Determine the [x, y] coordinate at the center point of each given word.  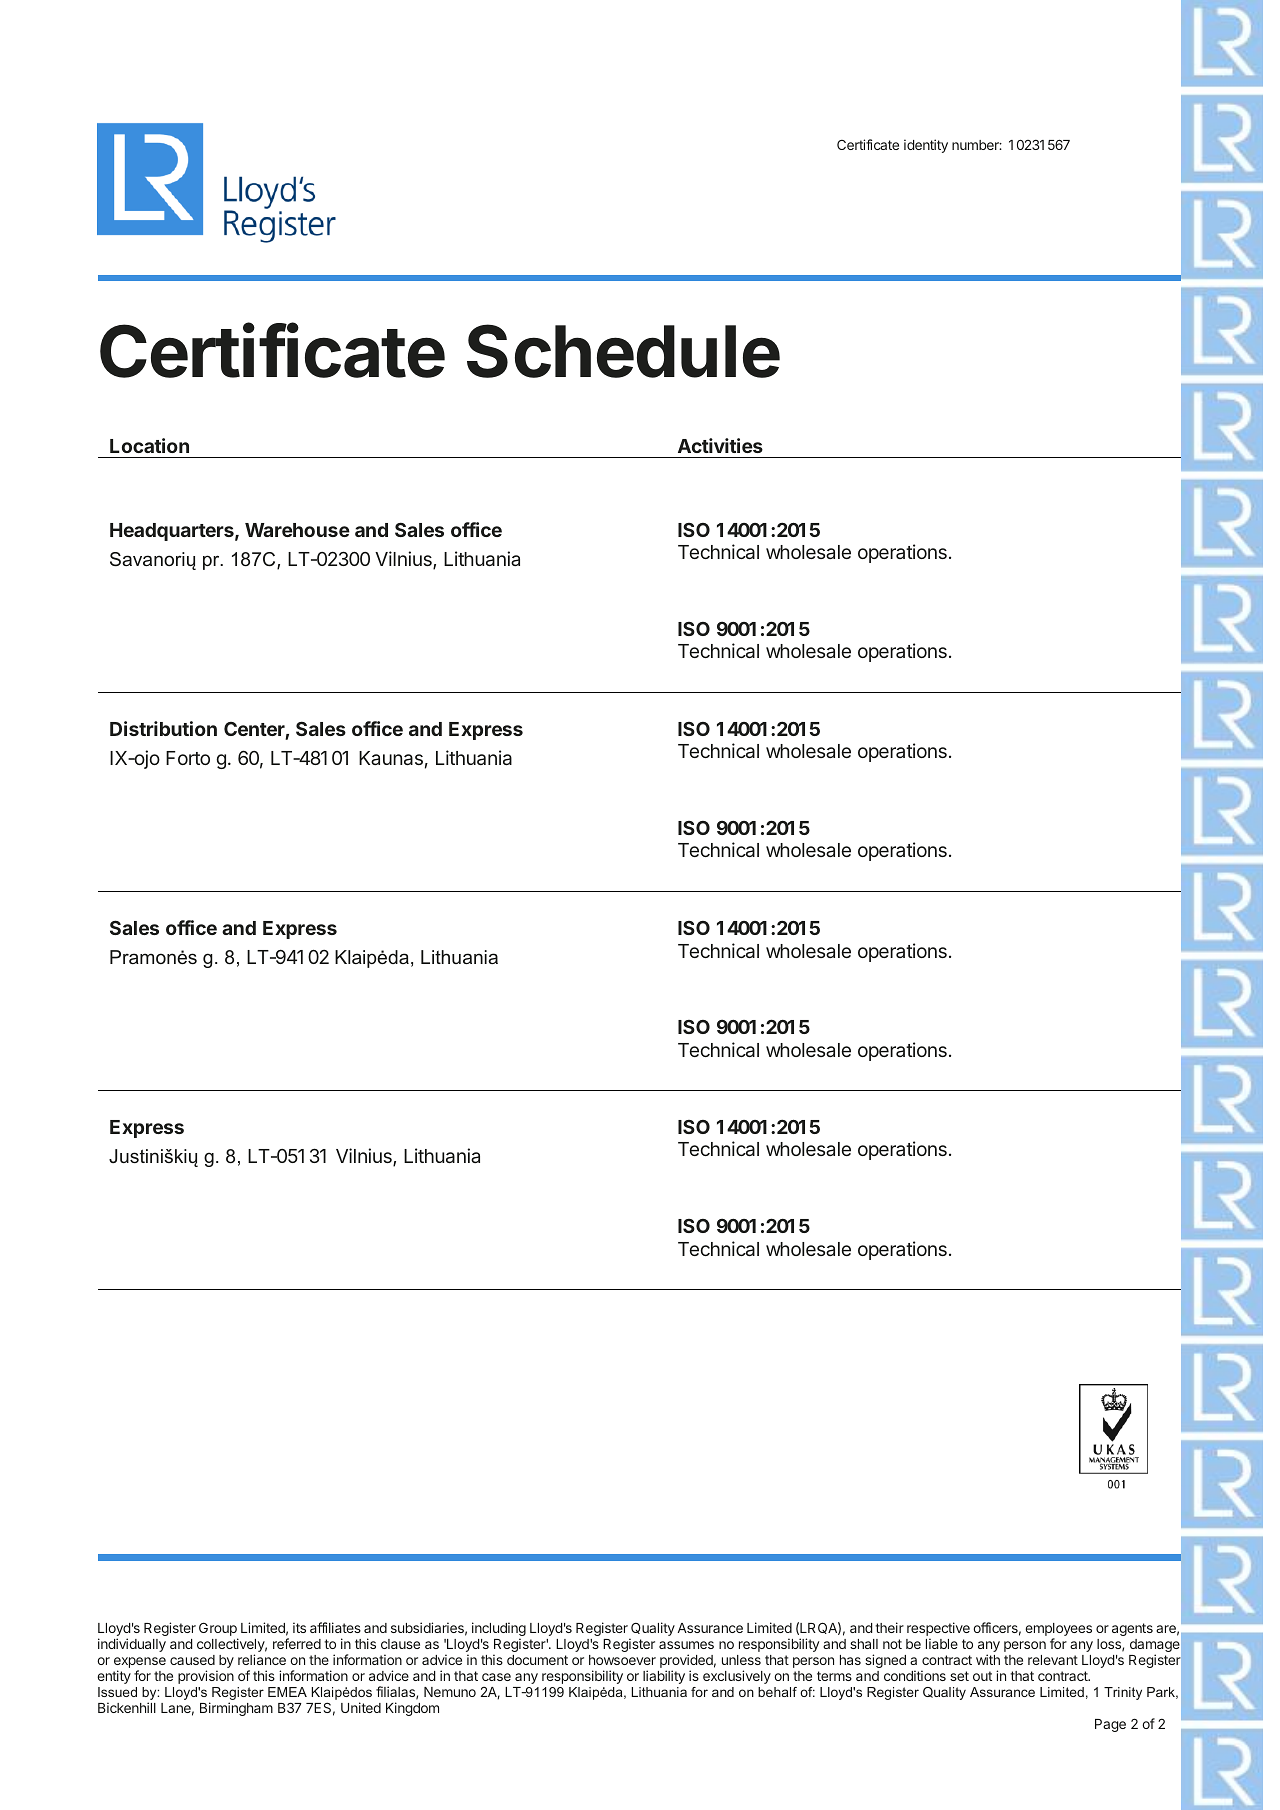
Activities [720, 445]
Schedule [623, 351]
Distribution [163, 728]
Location [149, 445]
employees [1058, 1631]
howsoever [622, 1660]
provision [206, 1677]
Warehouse [297, 530]
